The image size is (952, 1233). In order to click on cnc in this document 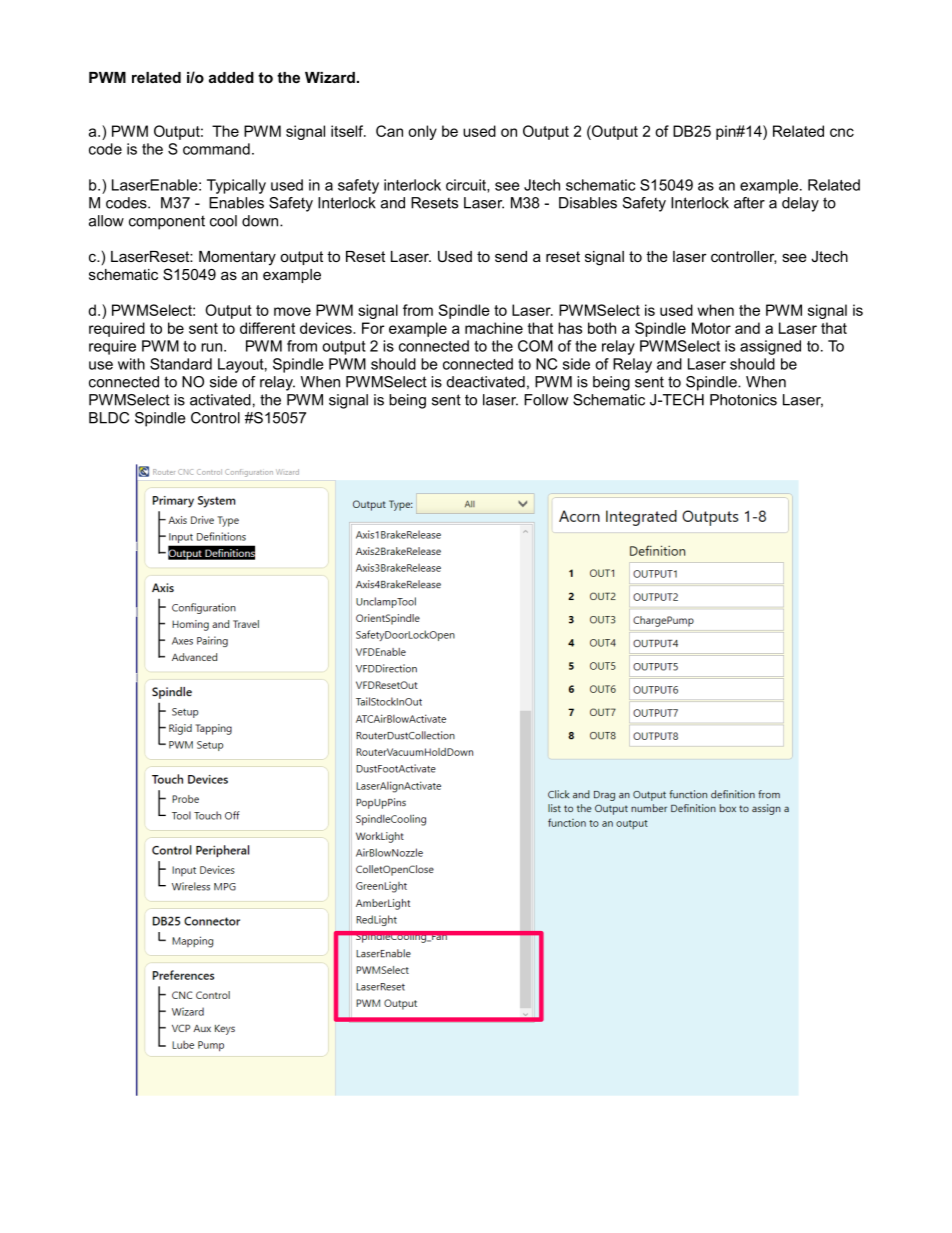, I will do `click(842, 132)`.
